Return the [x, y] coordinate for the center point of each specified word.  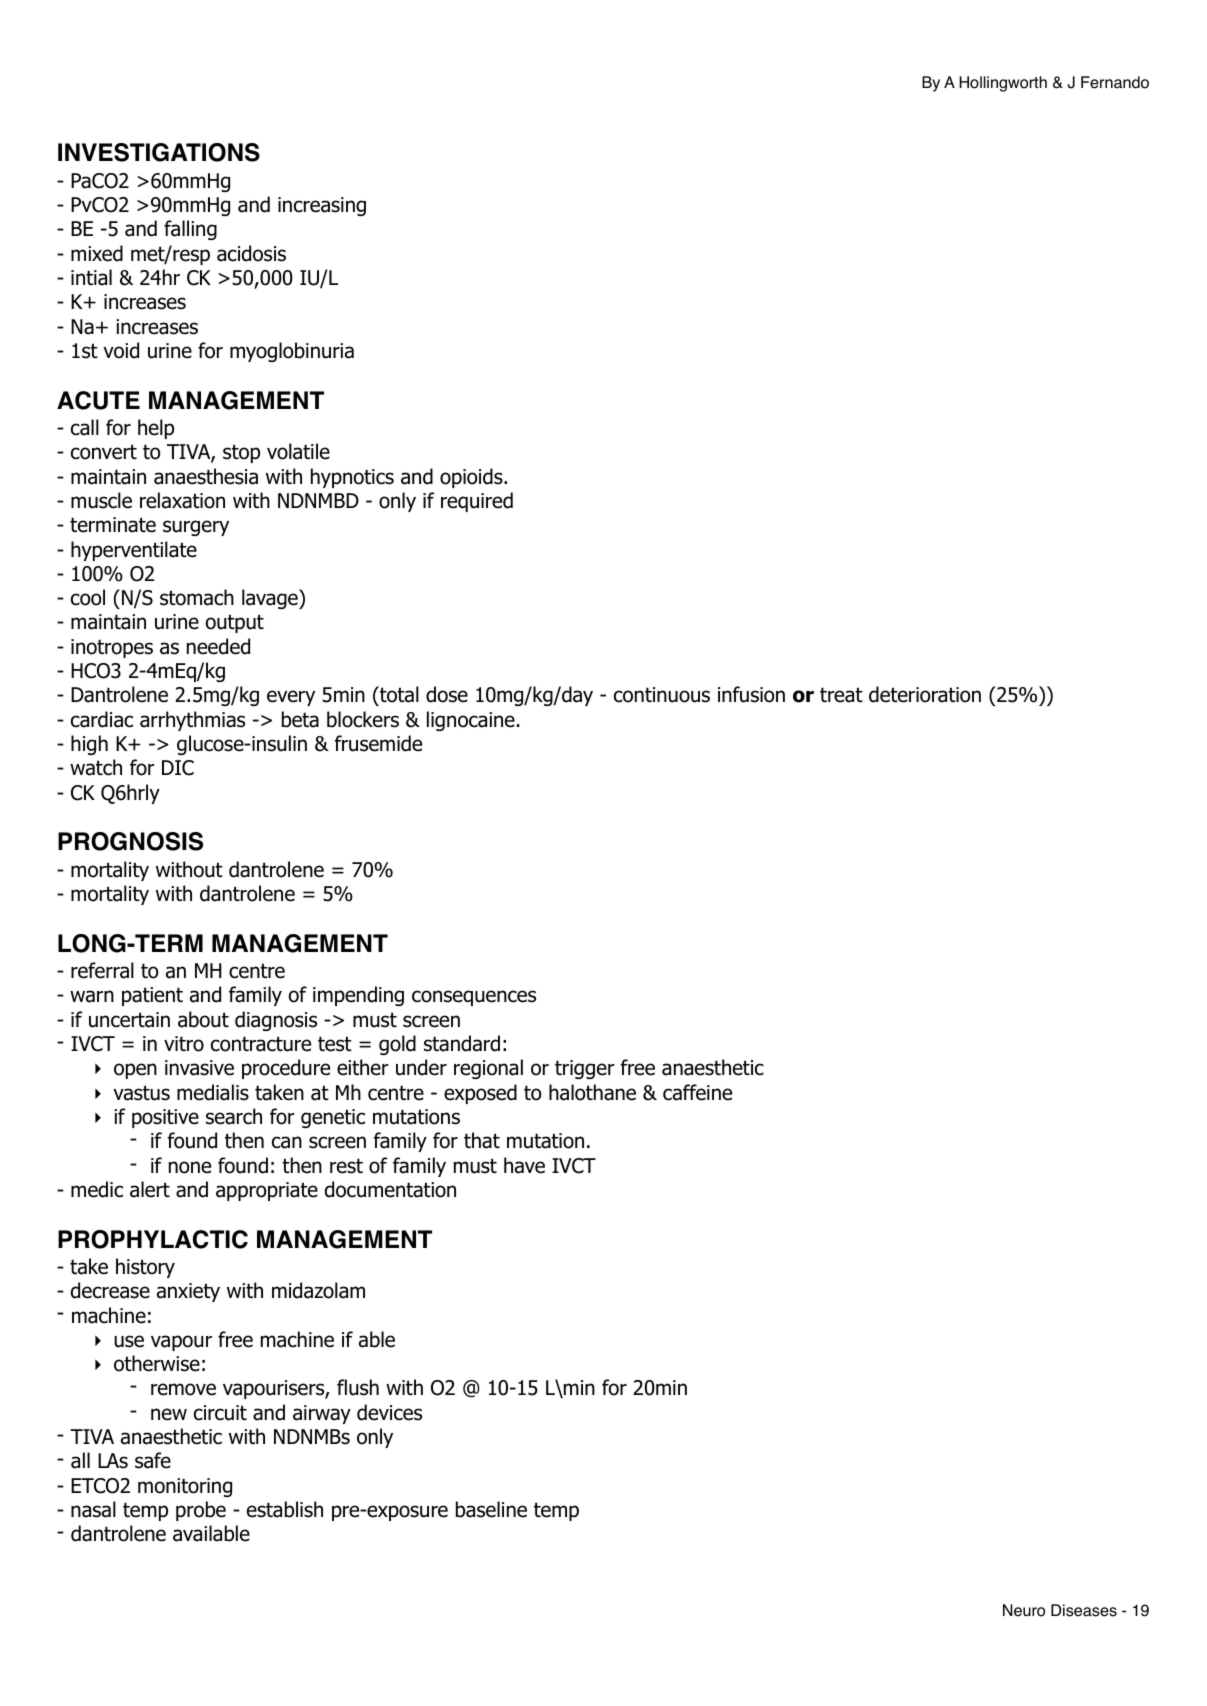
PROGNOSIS [130, 841]
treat [841, 695]
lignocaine [471, 721]
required [477, 502]
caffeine [697, 1092]
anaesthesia [206, 476]
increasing [322, 206]
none [190, 1167]
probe [201, 1511]
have [524, 1165]
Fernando [1115, 82]
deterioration [925, 694]
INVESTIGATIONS [159, 152]
